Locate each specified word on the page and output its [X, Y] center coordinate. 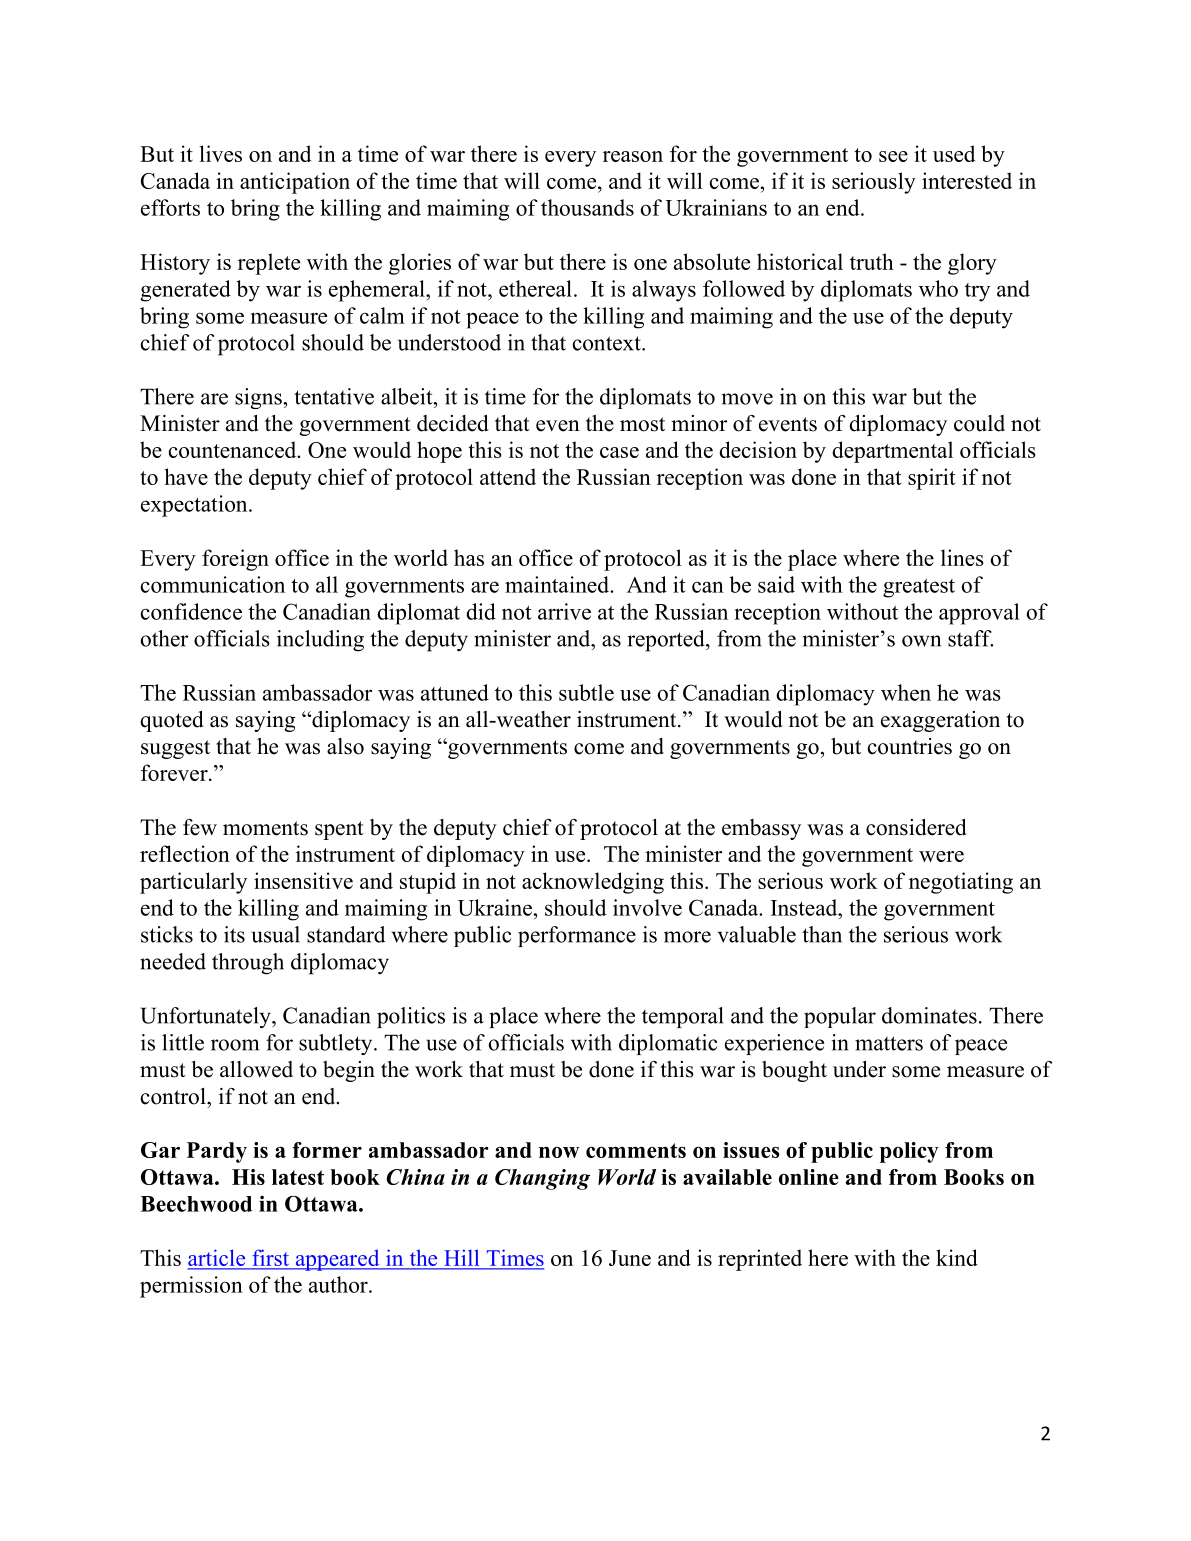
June [630, 1258]
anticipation [295, 183]
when [906, 692]
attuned [455, 692]
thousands [587, 207]
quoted [172, 721]
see [893, 156]
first [271, 1258]
